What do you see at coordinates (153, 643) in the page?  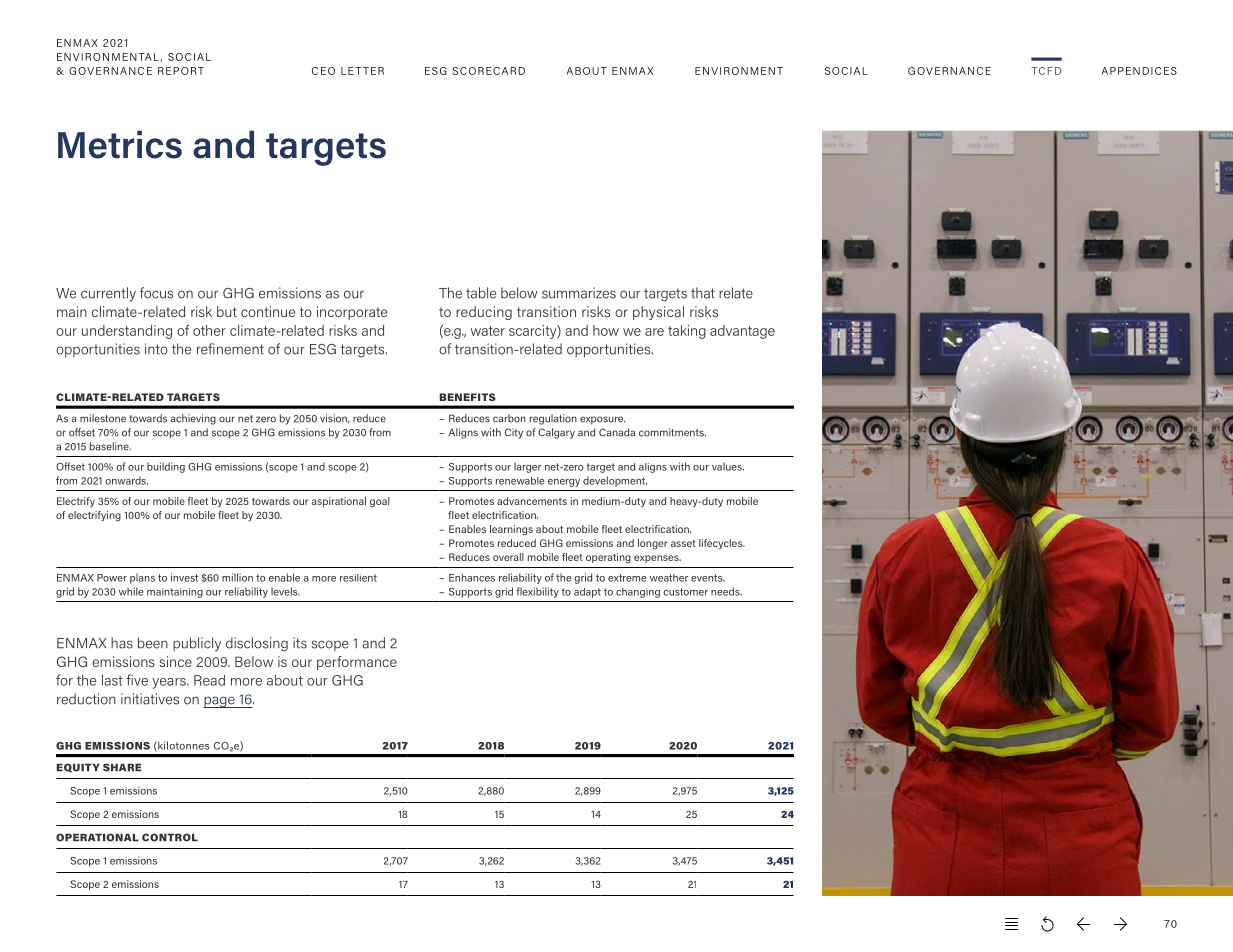 I see `been` at bounding box center [153, 643].
